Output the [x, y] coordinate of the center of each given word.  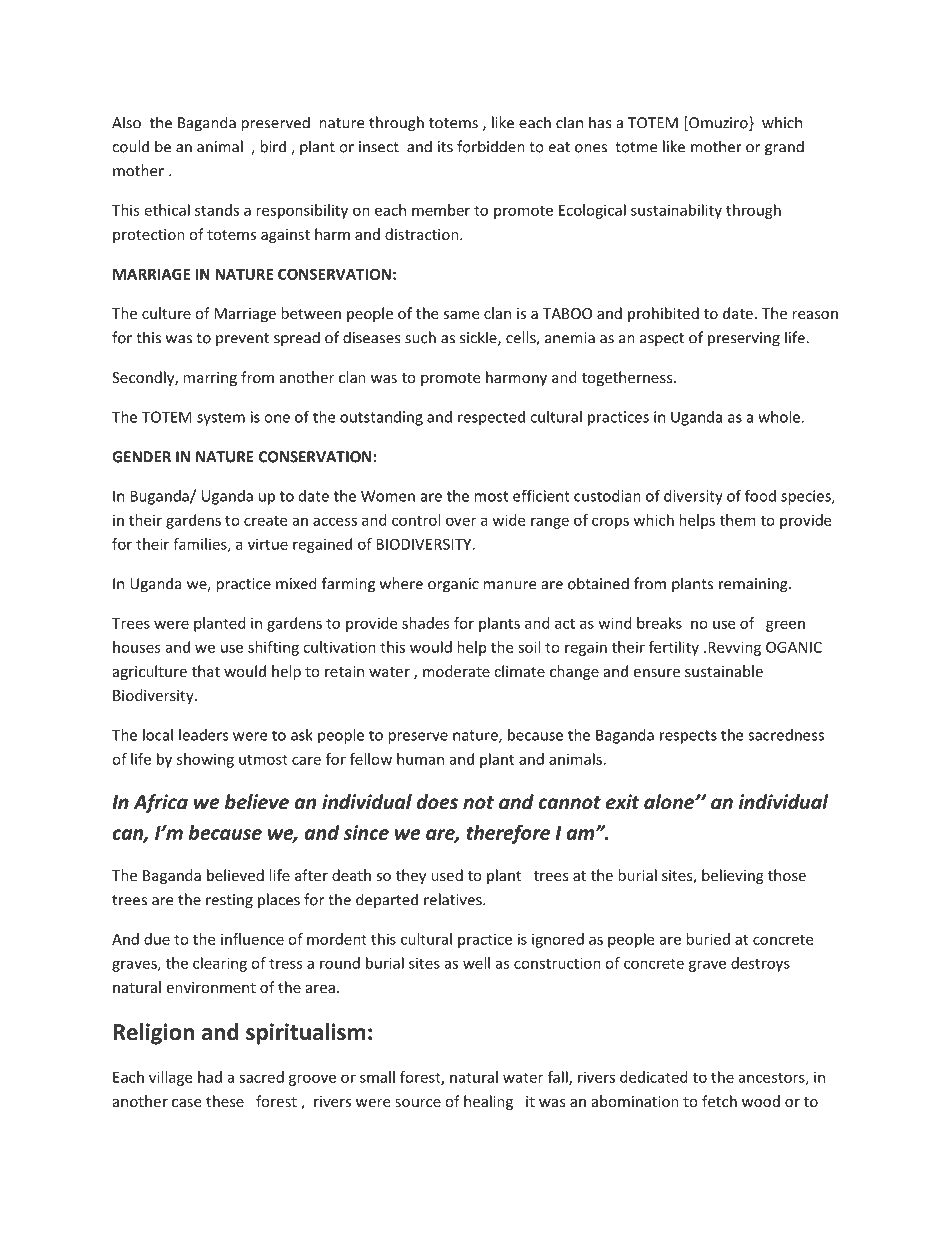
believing [733, 876]
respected [491, 418]
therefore [508, 834]
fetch [719, 1101]
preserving [744, 339]
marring [210, 379]
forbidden [491, 146]
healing [488, 1102]
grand [784, 148]
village [170, 1078]
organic [453, 585]
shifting [273, 648]
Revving [734, 648]
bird [273, 146]
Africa [160, 803]
